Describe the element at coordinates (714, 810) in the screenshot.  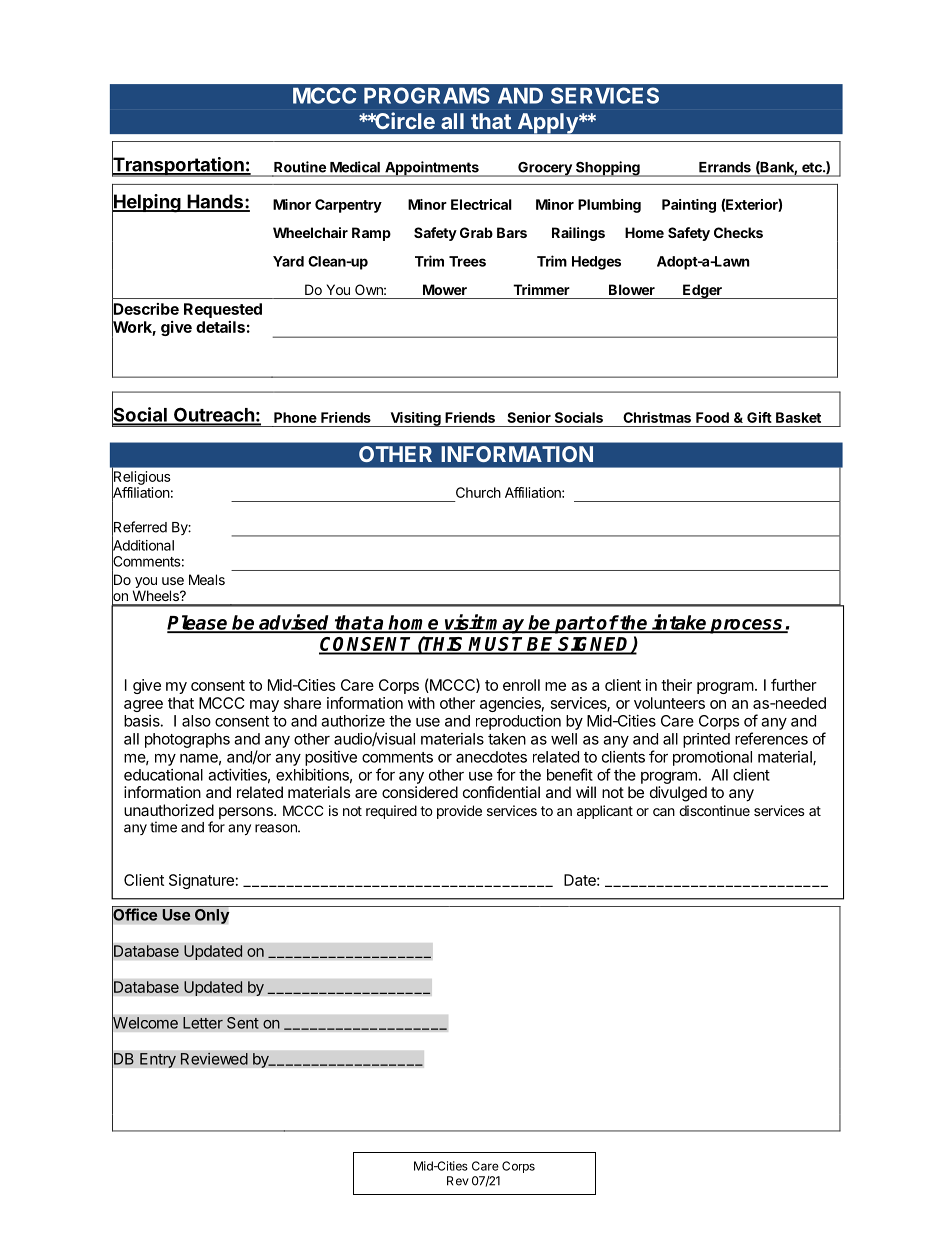
I see `discontinue` at that location.
